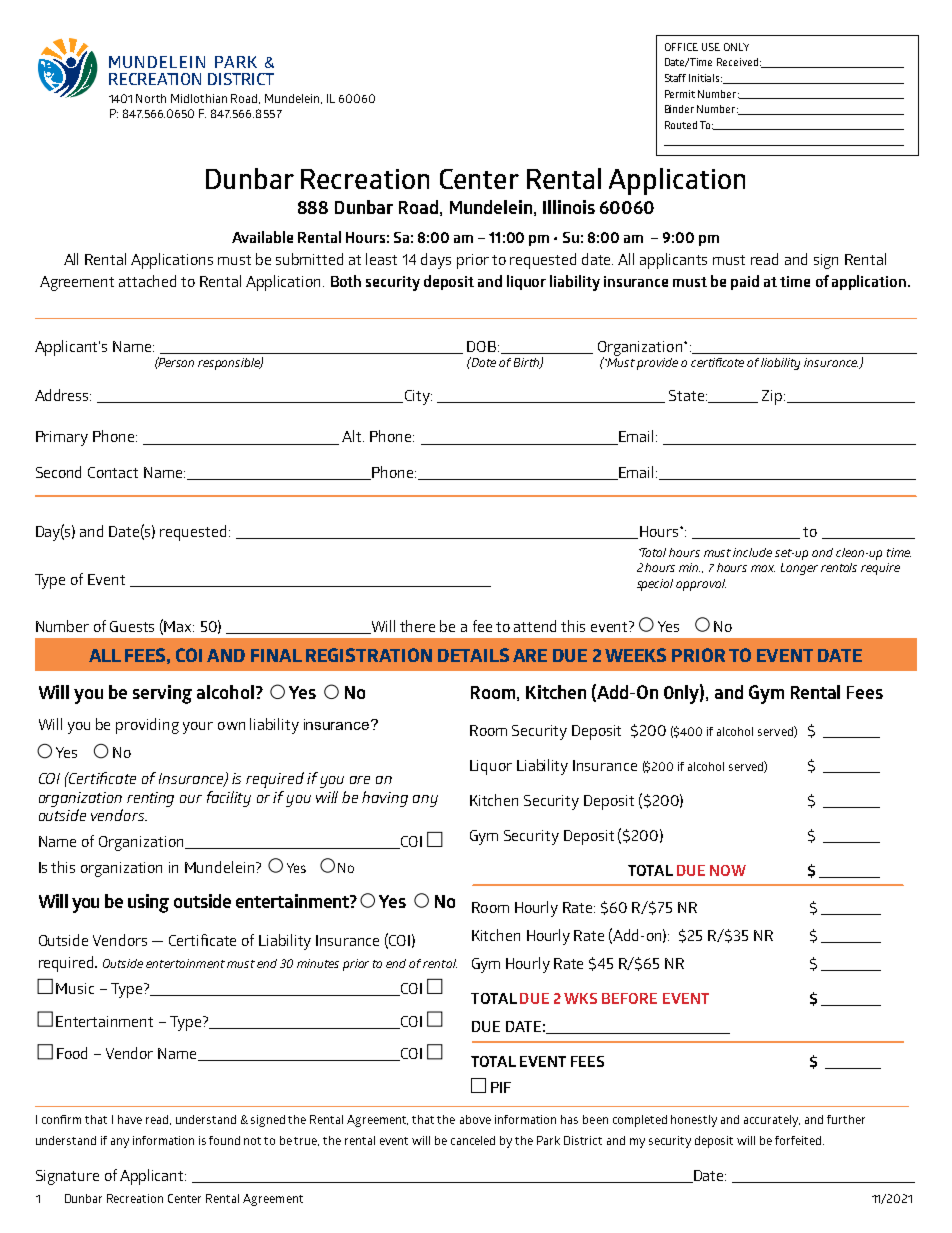 The height and width of the document is (1233, 952). Describe the element at coordinates (130, 1119) in the document. I see `have` at that location.
